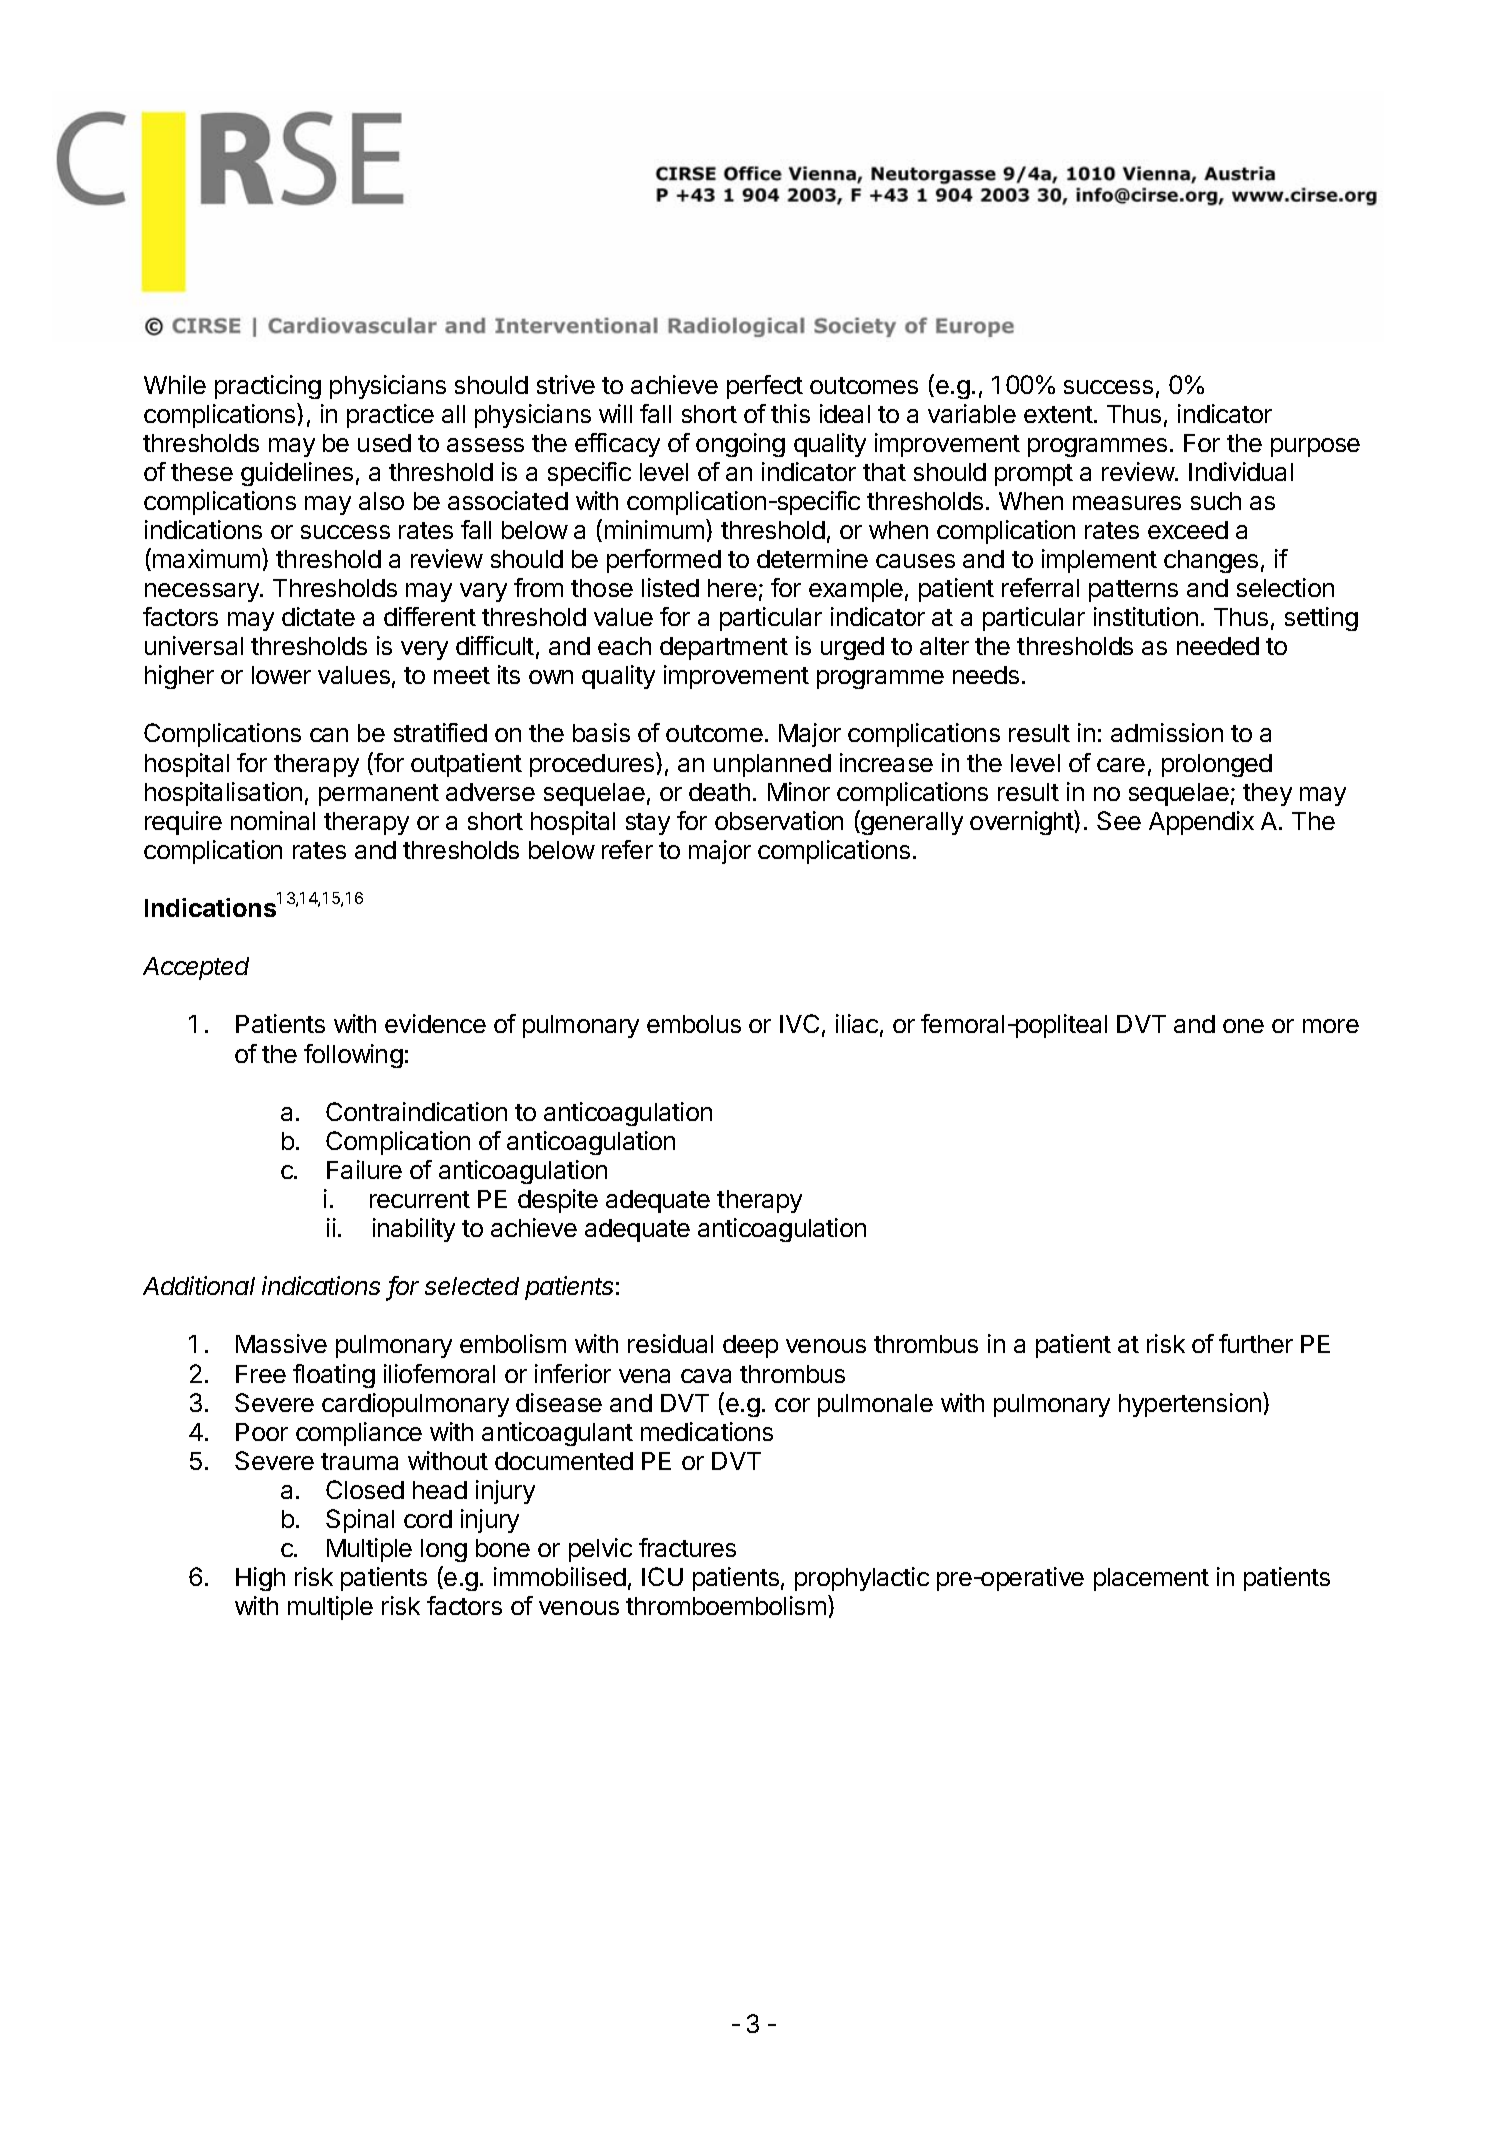 This image has width=1505, height=2130. What do you see at coordinates (1241, 471) in the image?
I see `Individual` at bounding box center [1241, 471].
